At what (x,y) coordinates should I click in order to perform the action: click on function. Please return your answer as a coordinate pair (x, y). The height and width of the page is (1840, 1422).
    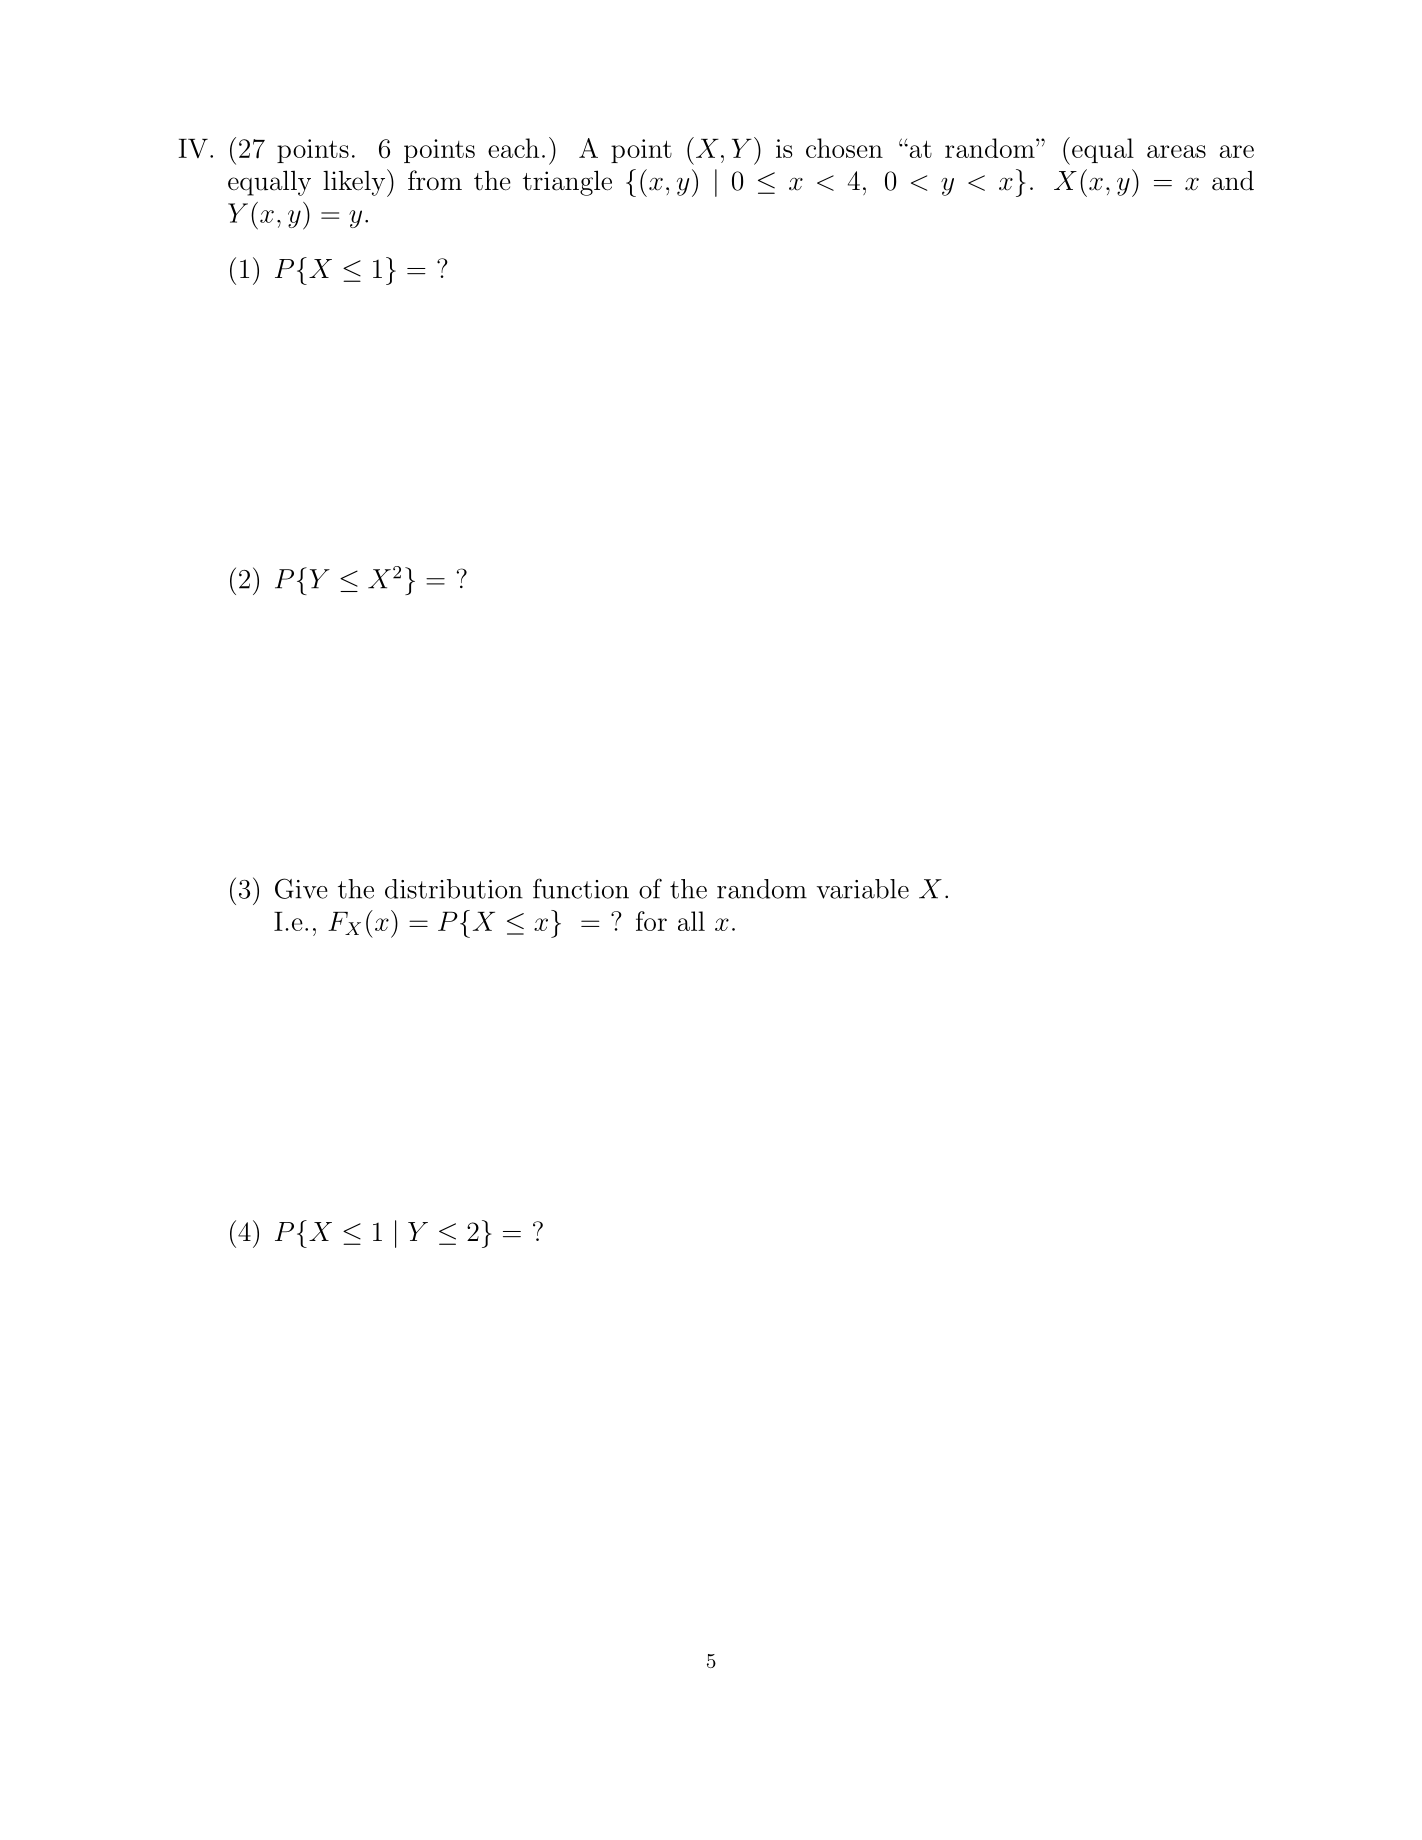
    Looking at the image, I should click on (581, 888).
